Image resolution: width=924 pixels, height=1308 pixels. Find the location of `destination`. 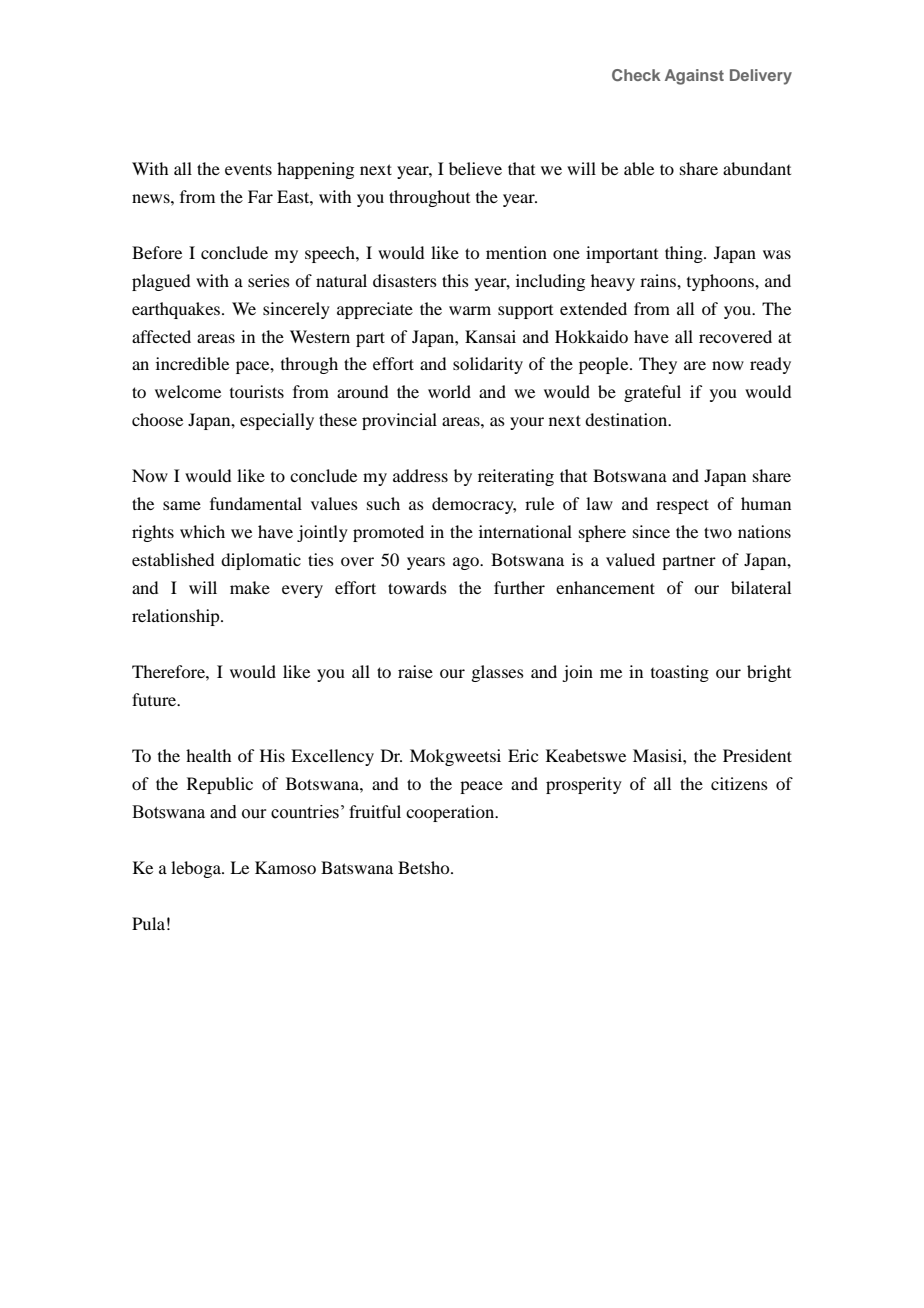

destination is located at coordinates (627, 419).
